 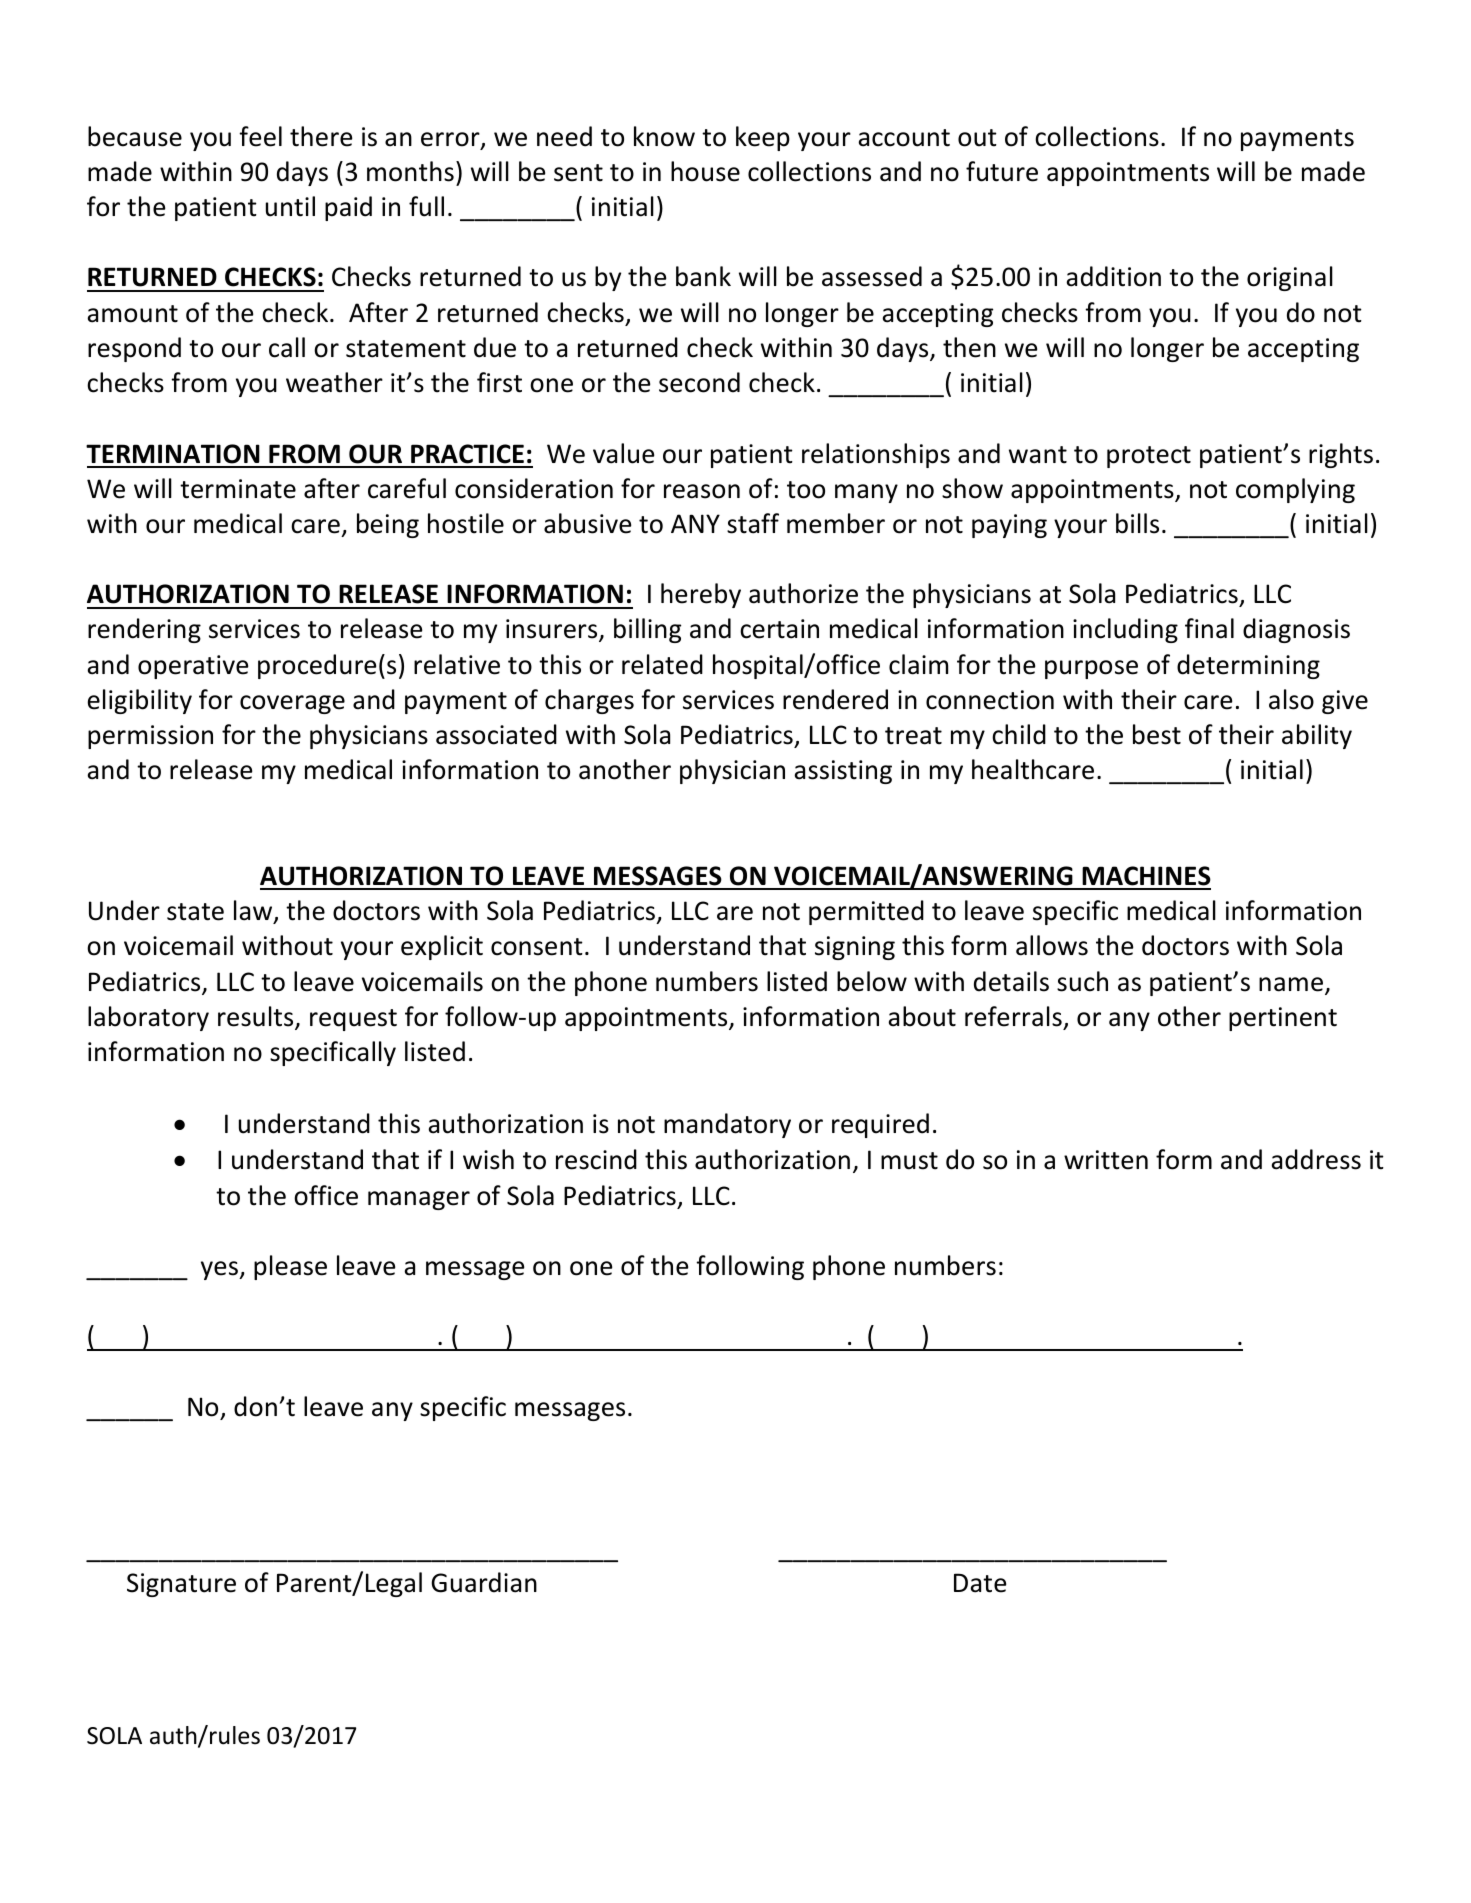 What do you see at coordinates (290, 206) in the page?
I see `until` at bounding box center [290, 206].
